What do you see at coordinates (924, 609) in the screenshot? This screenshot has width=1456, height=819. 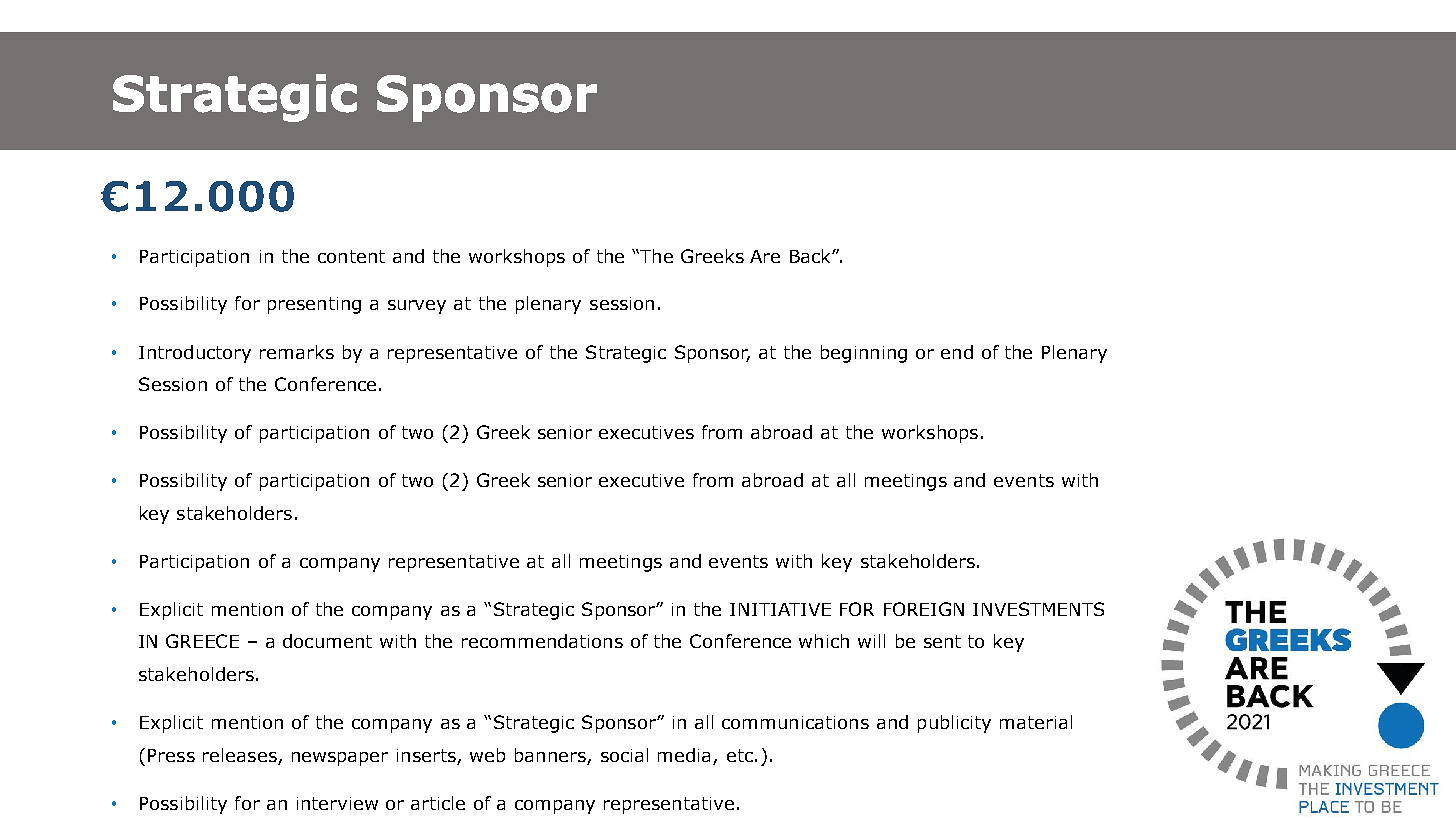 I see `FOREIGN` at bounding box center [924, 609].
